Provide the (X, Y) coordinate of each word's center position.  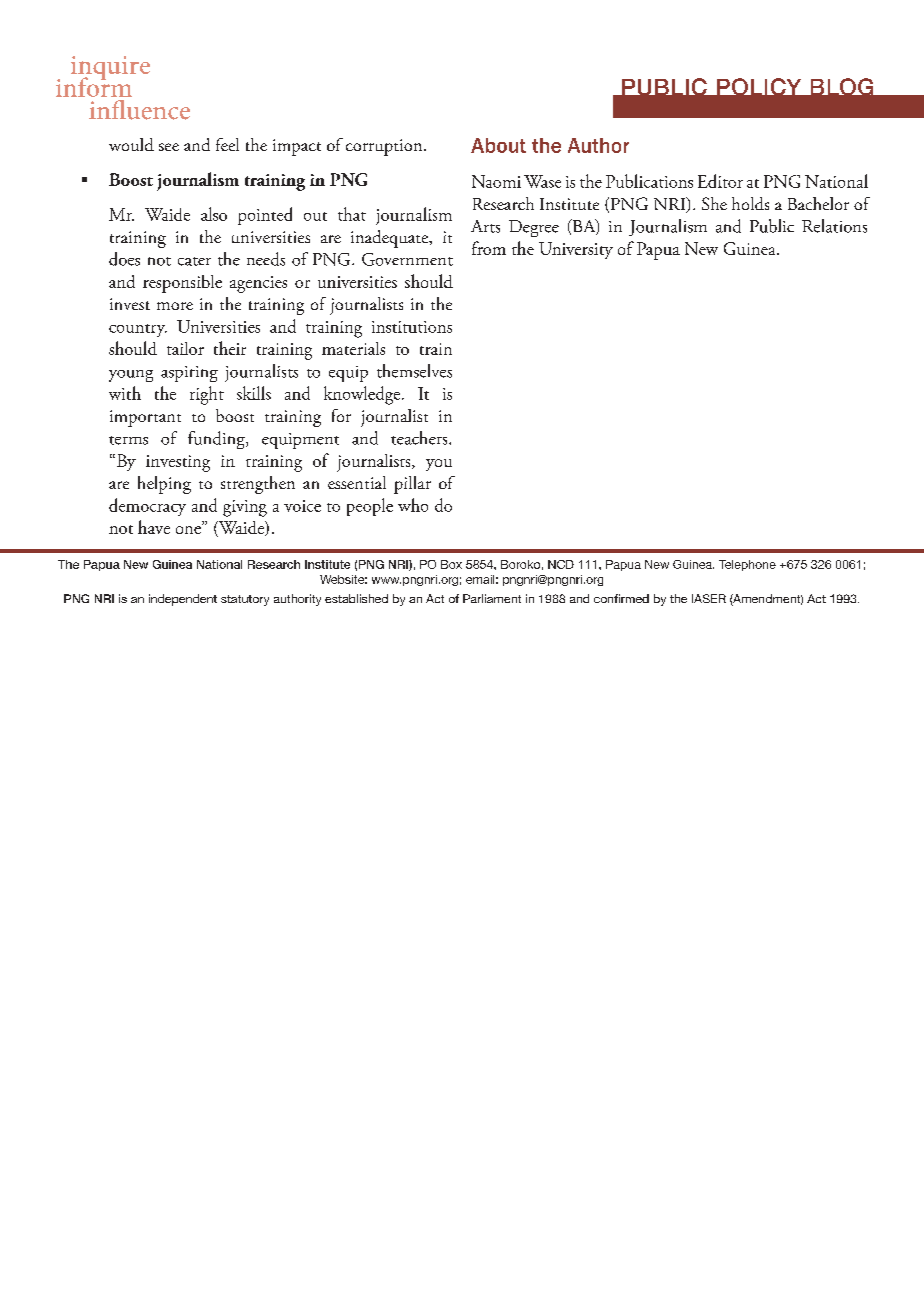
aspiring (189, 374)
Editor (720, 181)
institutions (412, 327)
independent (183, 600)
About (498, 145)
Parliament (492, 598)
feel (227, 144)
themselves (414, 371)
